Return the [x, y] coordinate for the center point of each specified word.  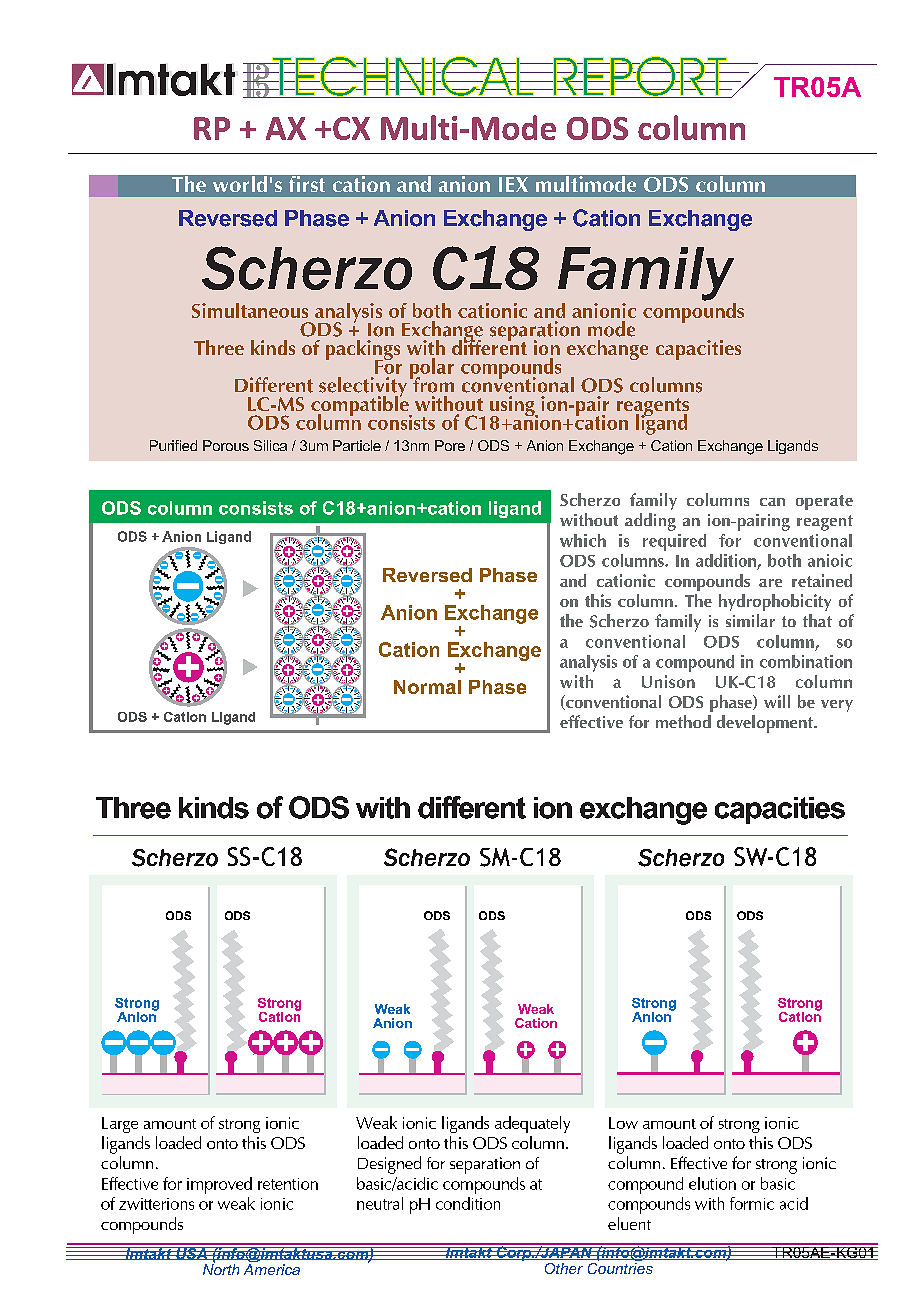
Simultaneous [250, 310]
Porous [226, 445]
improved [219, 1185]
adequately [532, 1124]
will [777, 701]
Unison [668, 681]
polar [432, 369]
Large [120, 1125]
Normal [427, 687]
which [583, 540]
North [221, 1268]
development [766, 724]
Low [623, 1123]
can [772, 502]
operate [824, 502]
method [683, 721]
